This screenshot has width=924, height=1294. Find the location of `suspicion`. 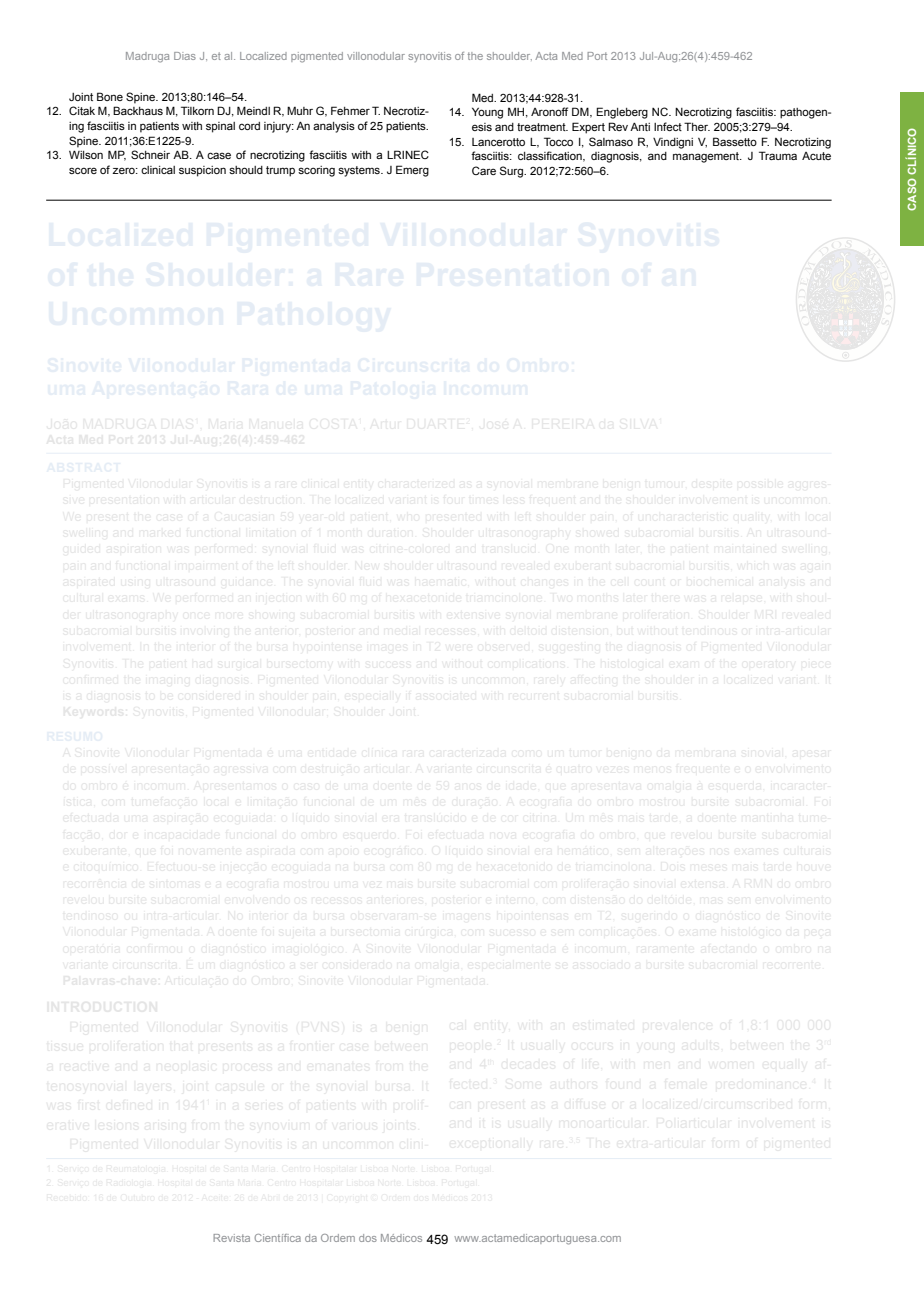

suspicion is located at coordinates (202, 171).
